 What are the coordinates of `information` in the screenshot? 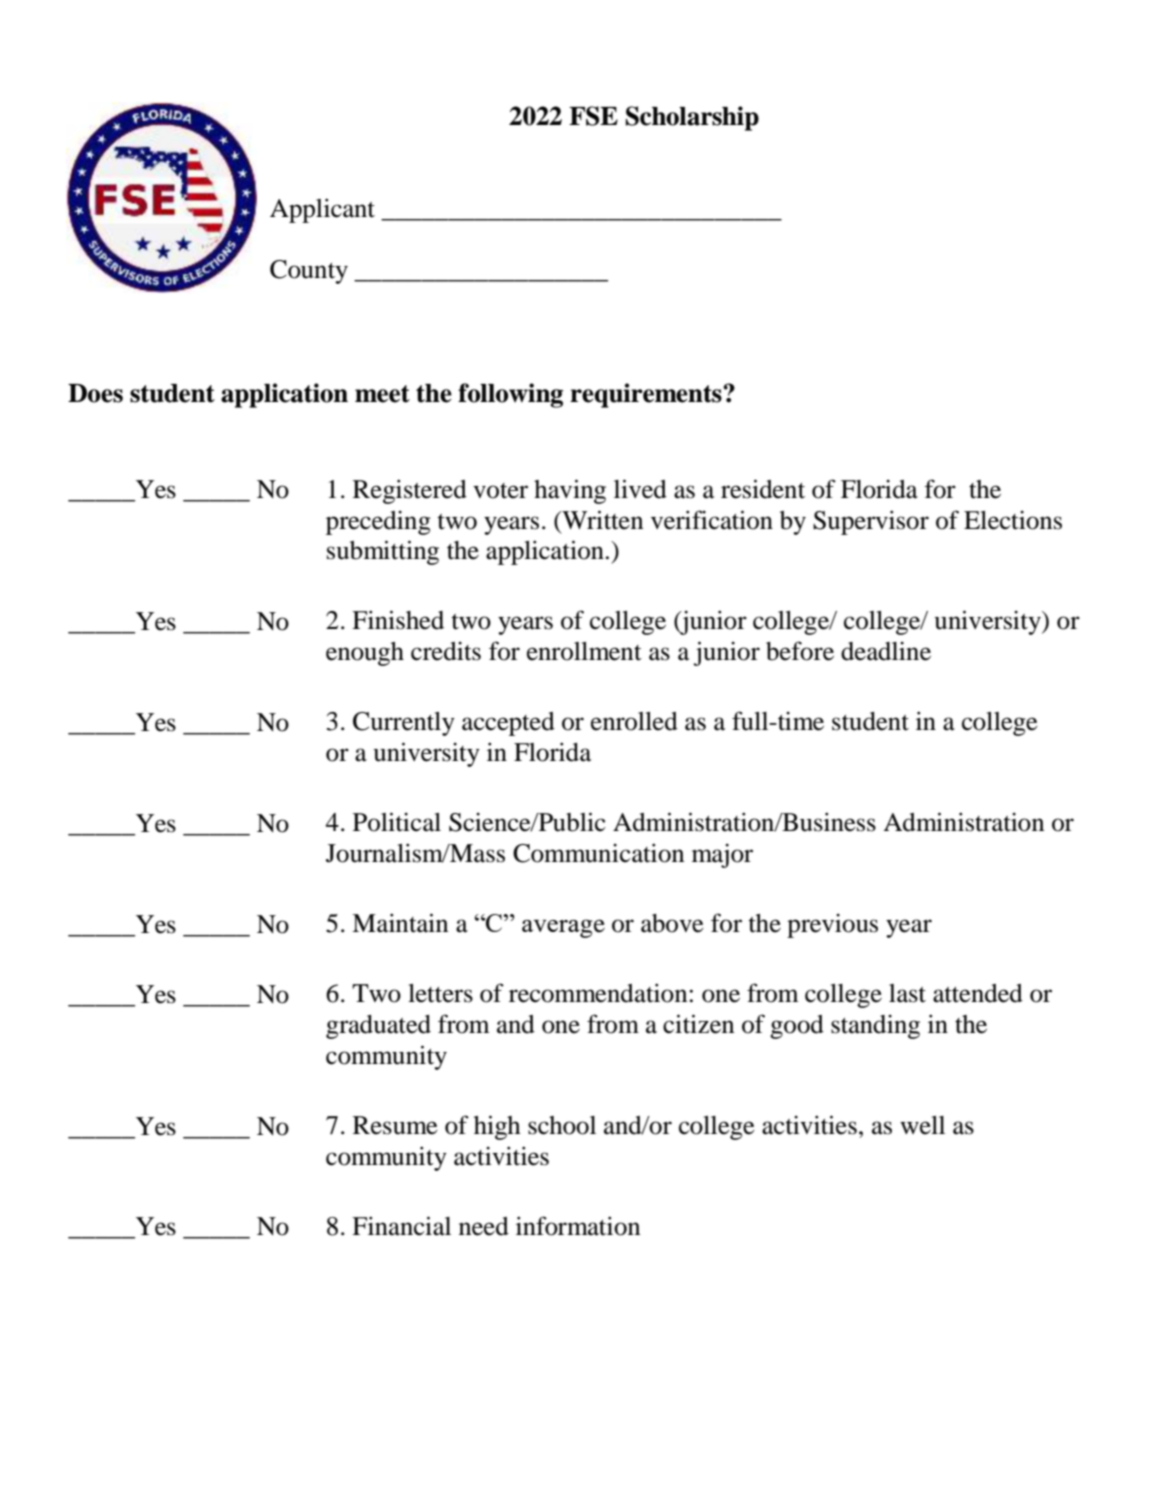 It's located at (578, 1226).
